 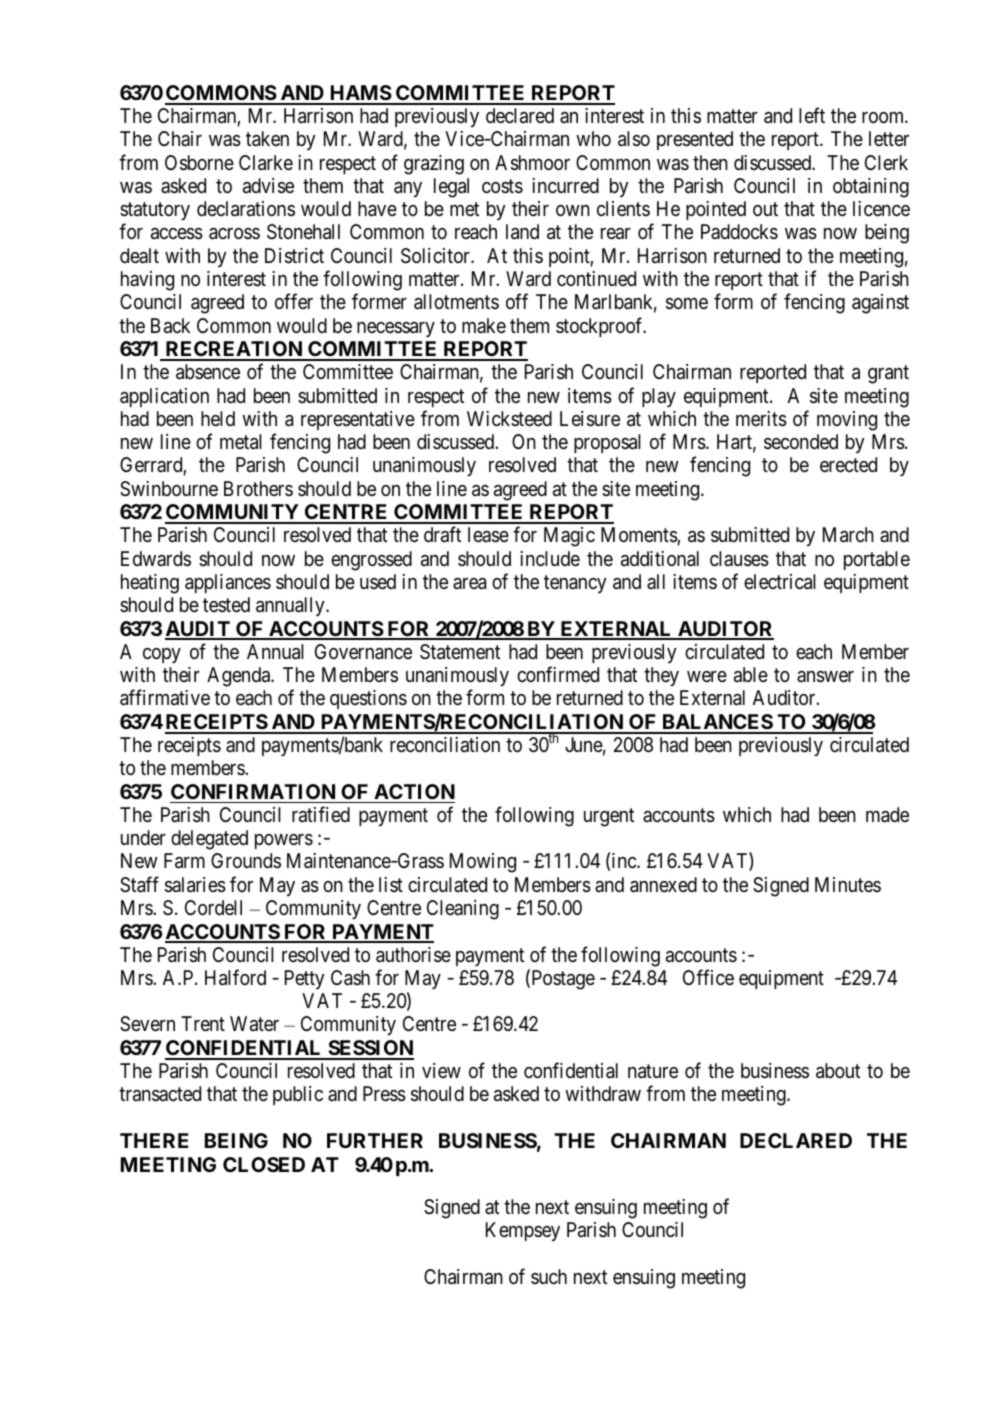 What do you see at coordinates (502, 186) in the page?
I see `costs` at bounding box center [502, 186].
